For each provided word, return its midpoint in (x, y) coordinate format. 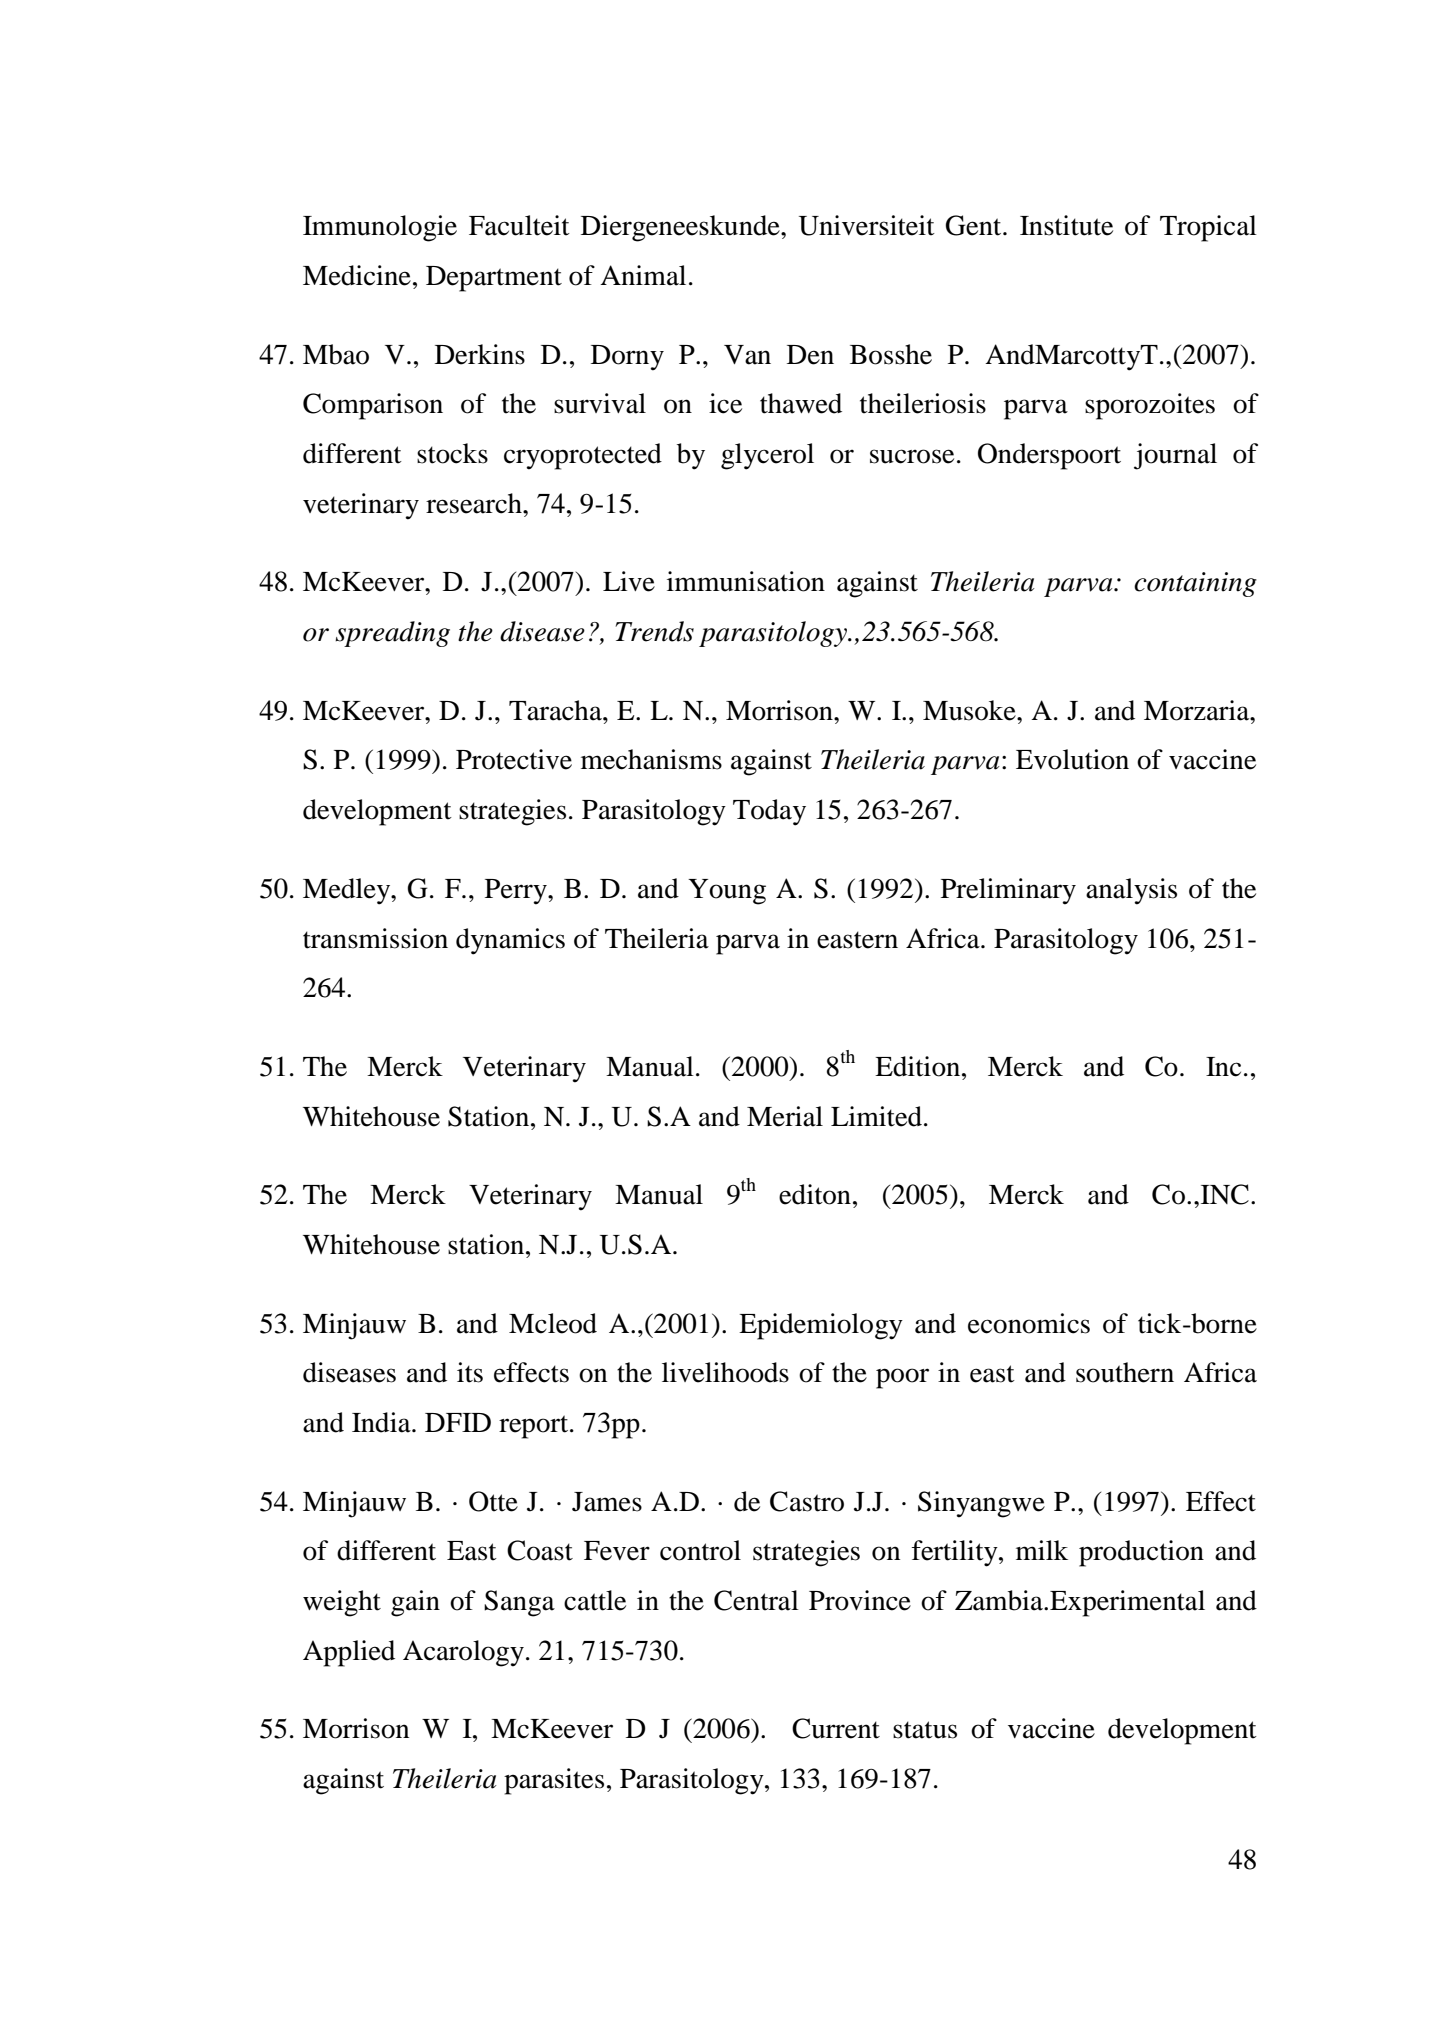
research (475, 503)
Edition (919, 1066)
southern (1125, 1372)
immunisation (746, 581)
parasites (554, 1781)
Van (747, 355)
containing (1195, 584)
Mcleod (553, 1323)
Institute (1066, 225)
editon (815, 1194)
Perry (517, 892)
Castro (807, 1501)
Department (494, 279)
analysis (1131, 891)
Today (769, 812)
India (382, 1422)
